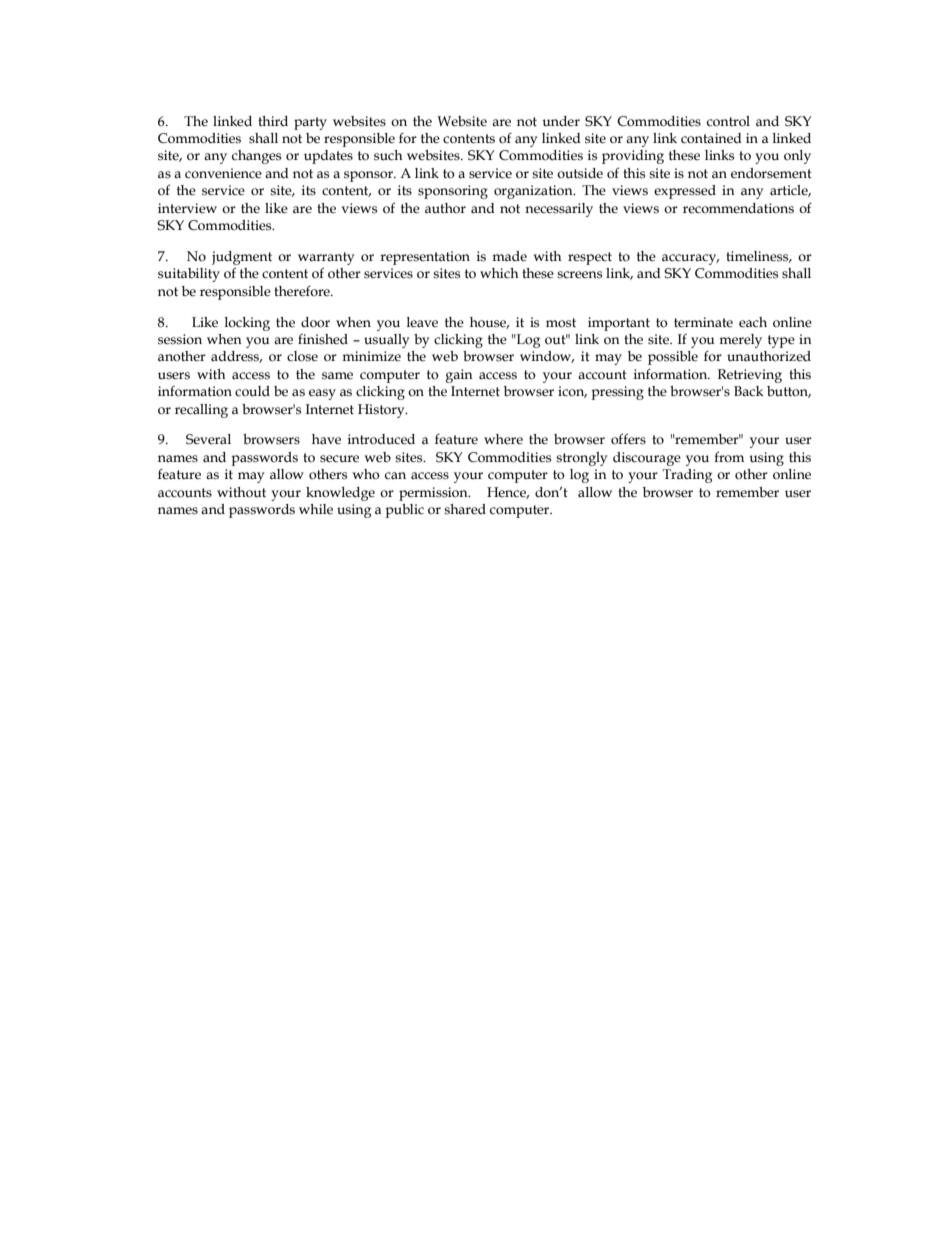 The image size is (952, 1233). What do you see at coordinates (561, 121) in the document?
I see `under` at bounding box center [561, 121].
